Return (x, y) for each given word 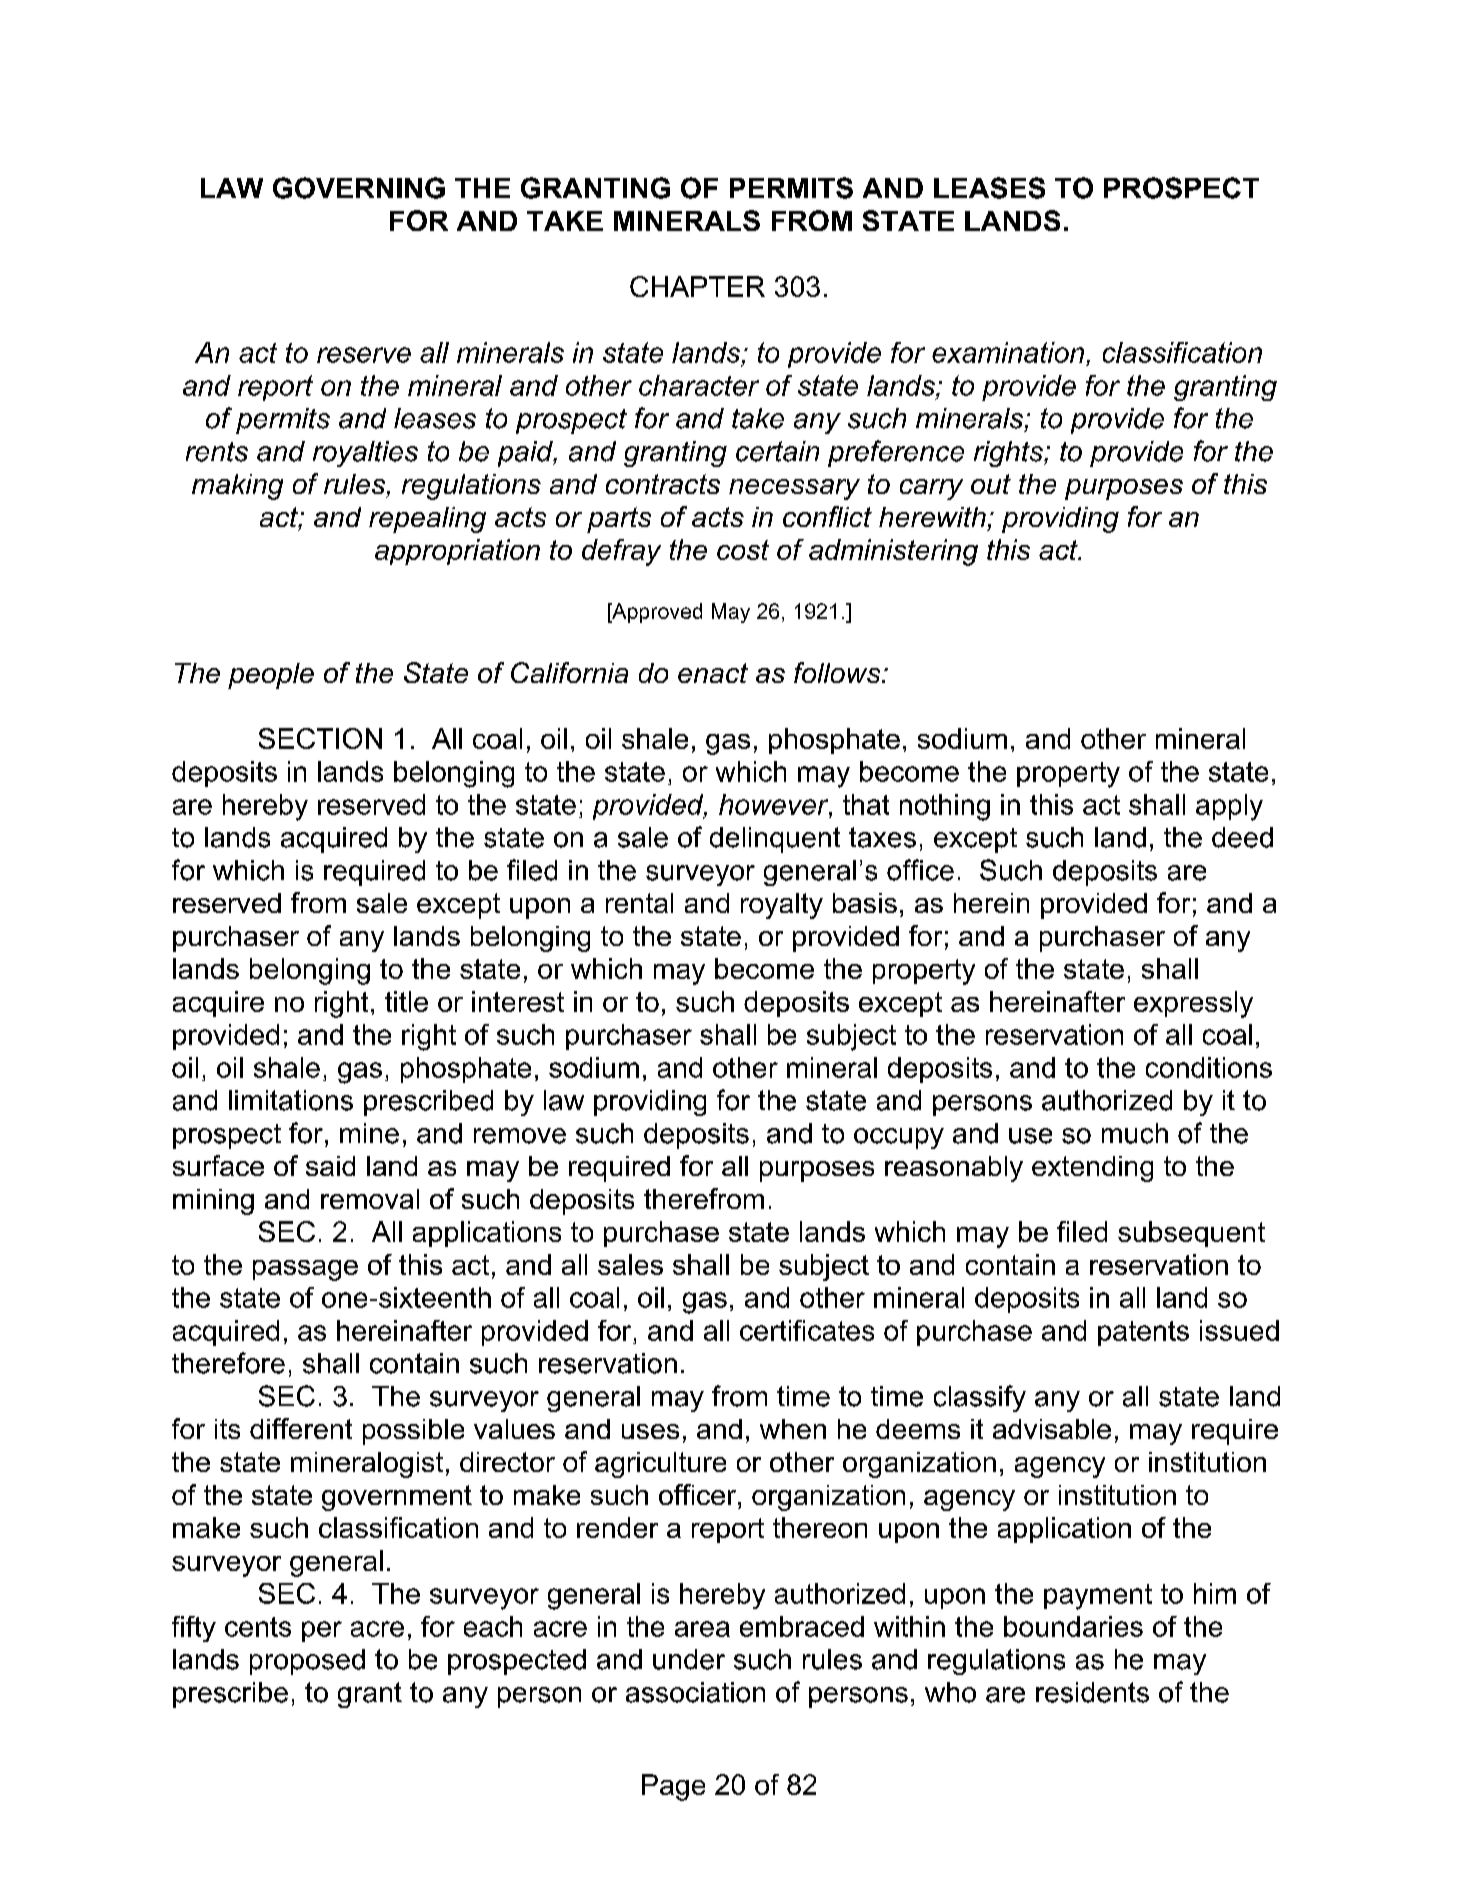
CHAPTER (697, 286)
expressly (1193, 1004)
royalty (782, 906)
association (695, 1692)
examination (1008, 352)
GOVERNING (359, 188)
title (406, 1001)
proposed (307, 1662)
